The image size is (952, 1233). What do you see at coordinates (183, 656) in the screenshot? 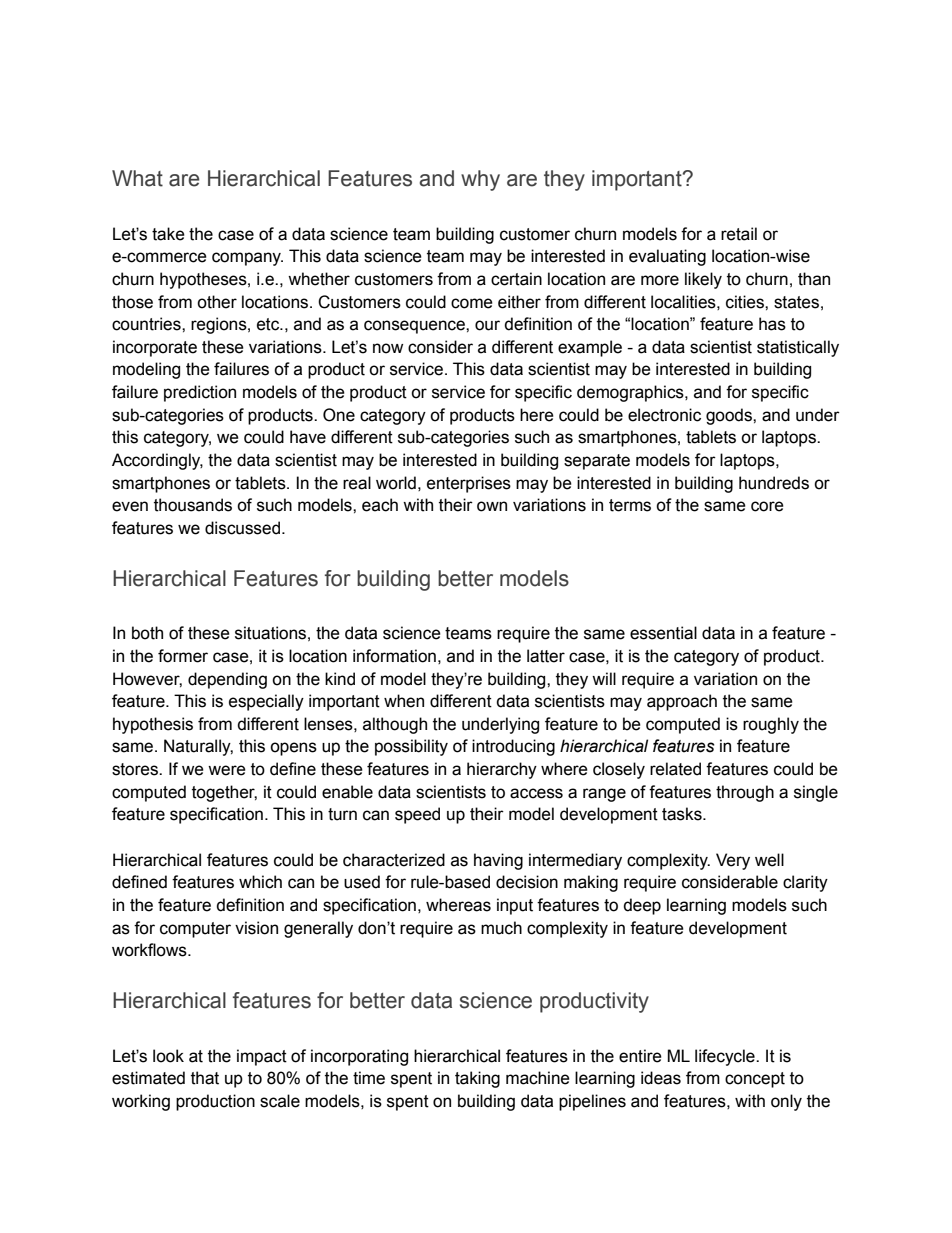
I see `former` at bounding box center [183, 656].
